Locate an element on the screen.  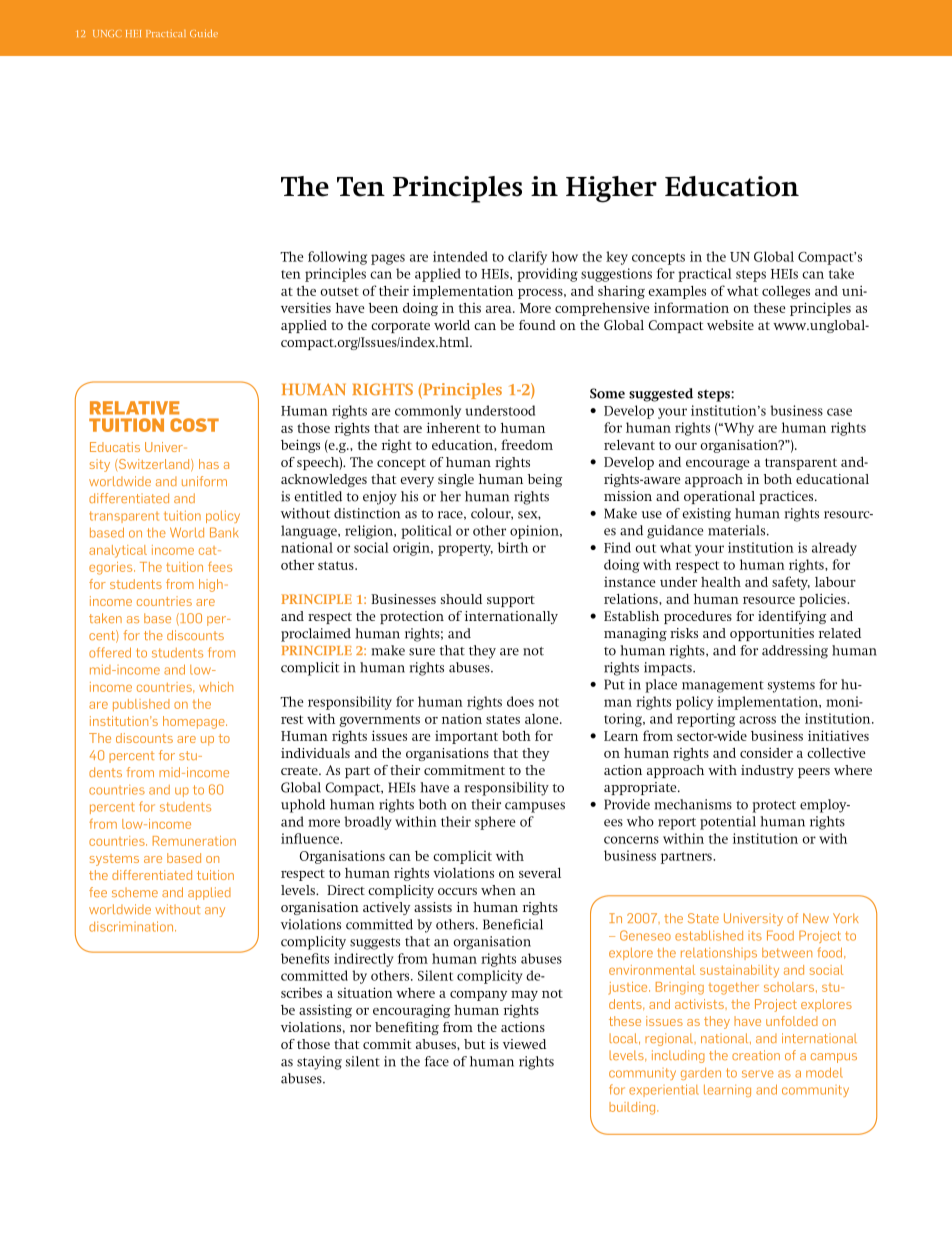
inherent is located at coordinates (453, 427).
